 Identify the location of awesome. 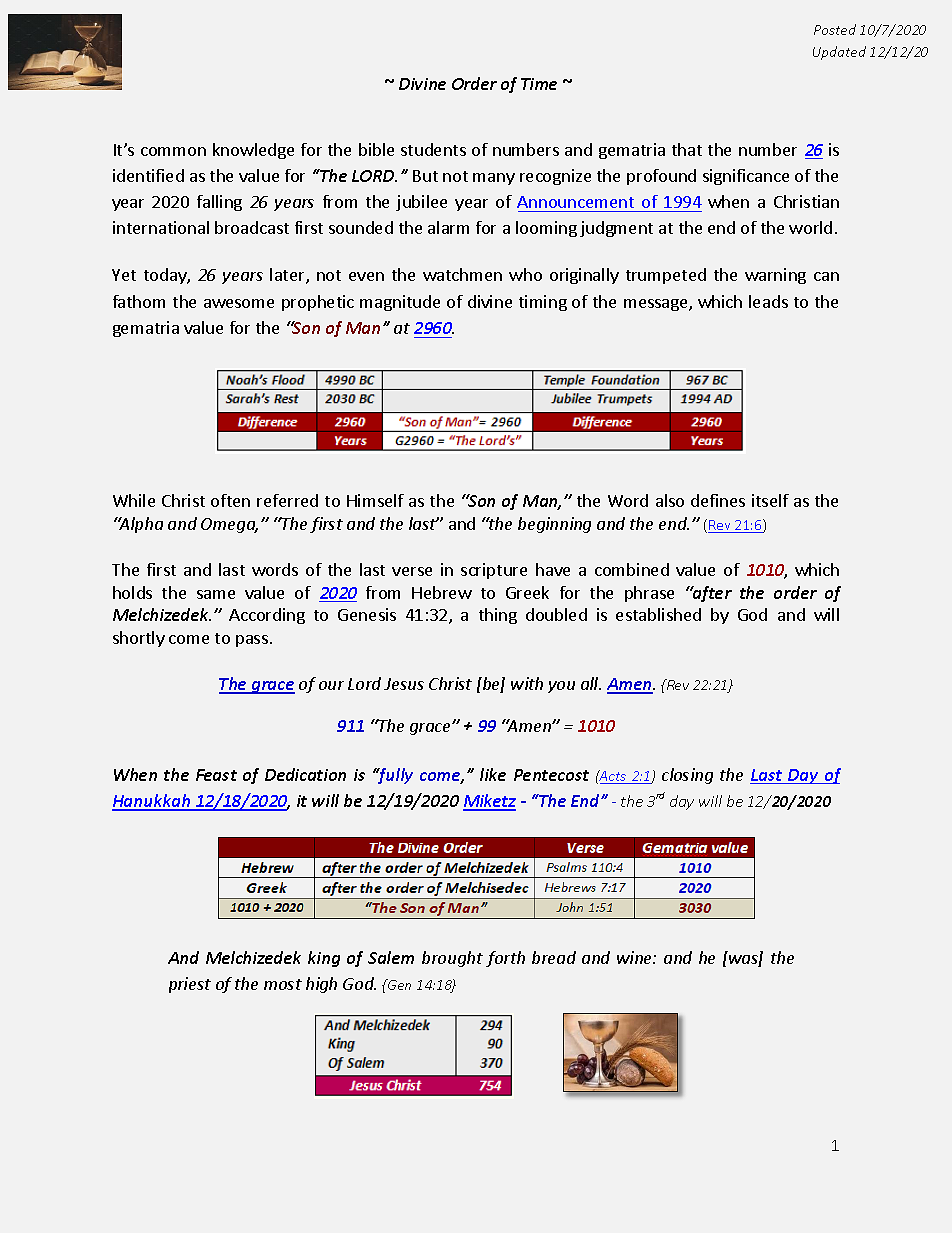
(239, 303).
